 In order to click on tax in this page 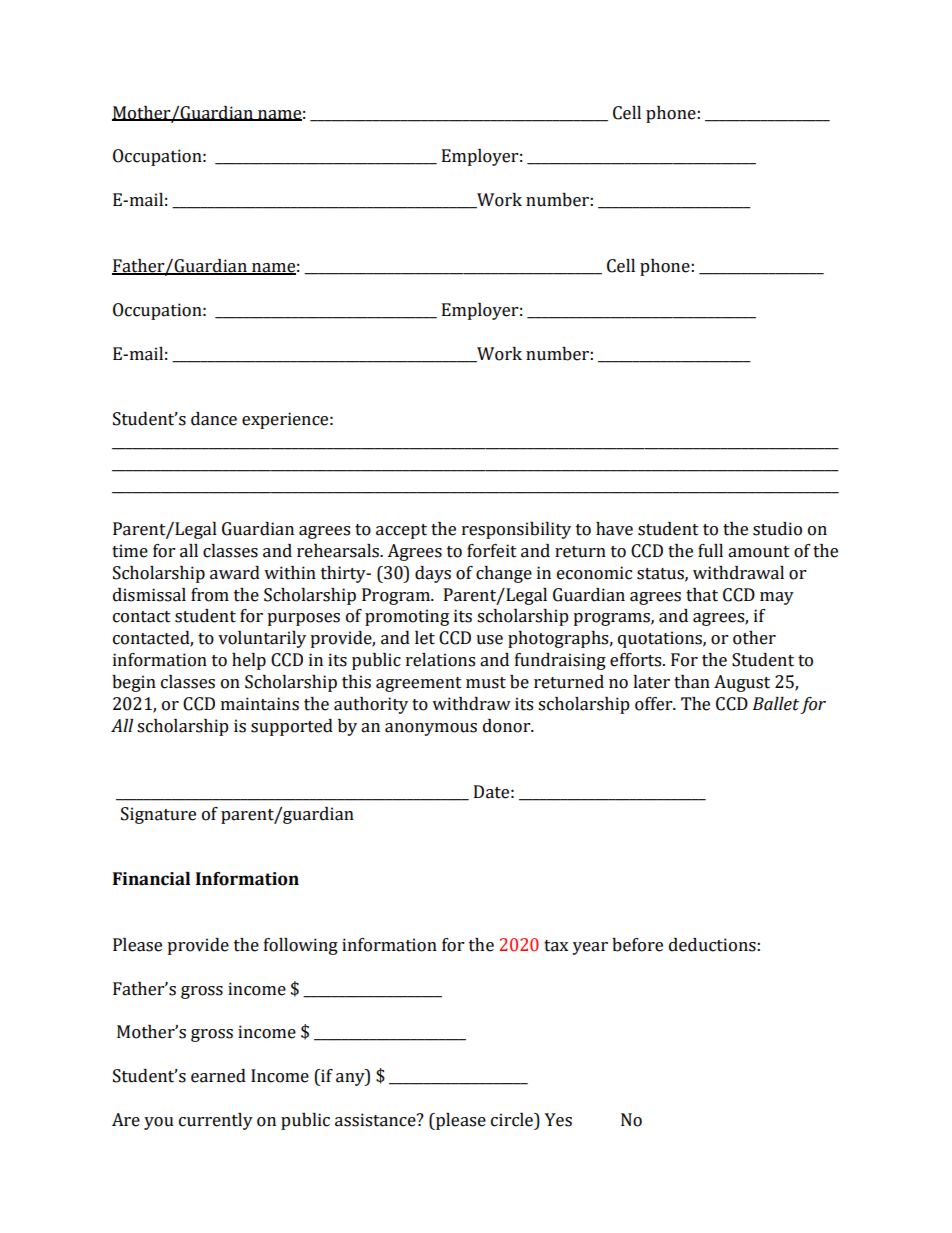, I will do `click(556, 946)`.
